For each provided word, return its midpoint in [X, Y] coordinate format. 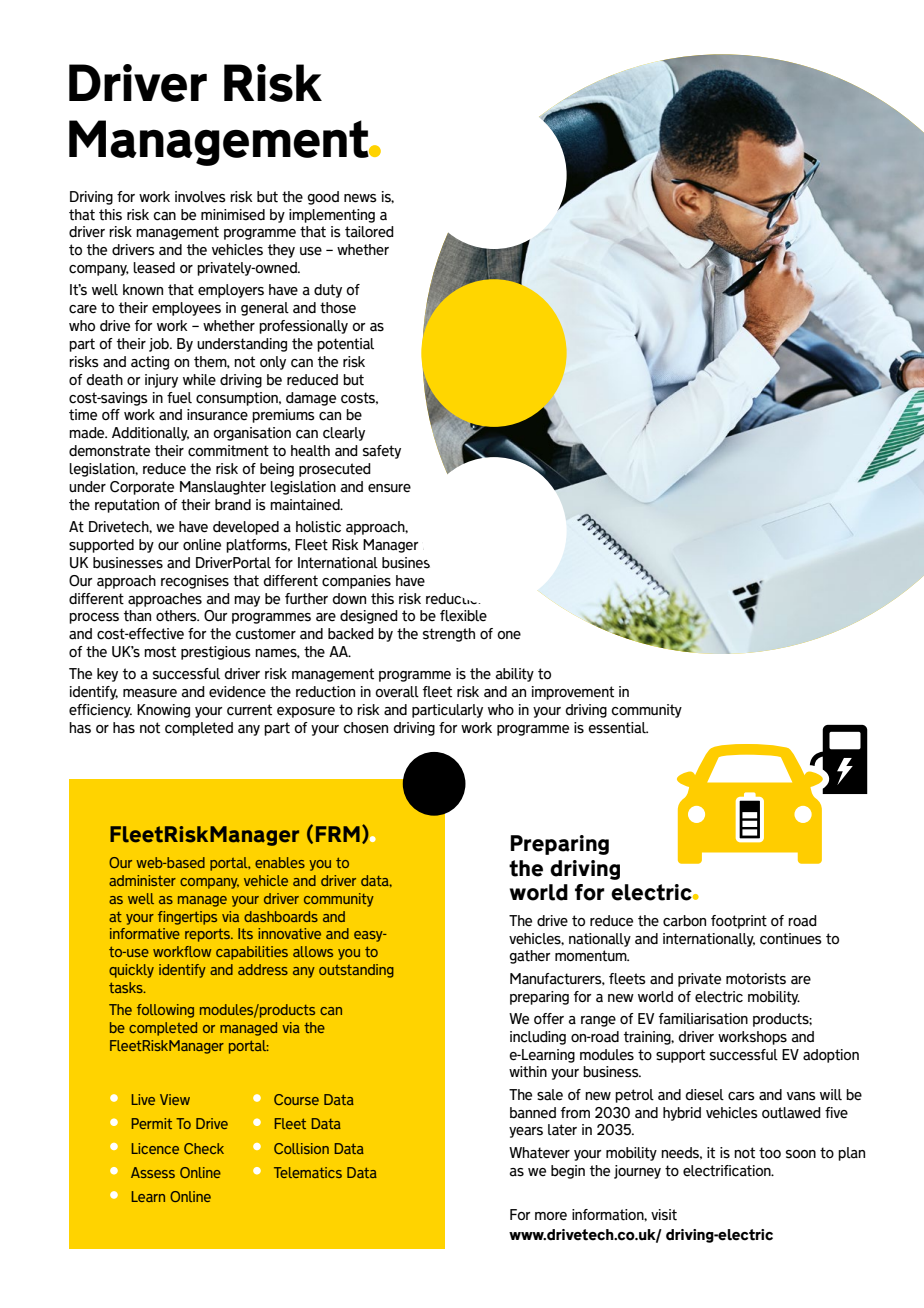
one [509, 635]
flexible [463, 616]
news [360, 198]
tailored [369, 232]
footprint [739, 922]
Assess [153, 1172]
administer [142, 880]
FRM [338, 834]
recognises [195, 582]
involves [200, 197]
